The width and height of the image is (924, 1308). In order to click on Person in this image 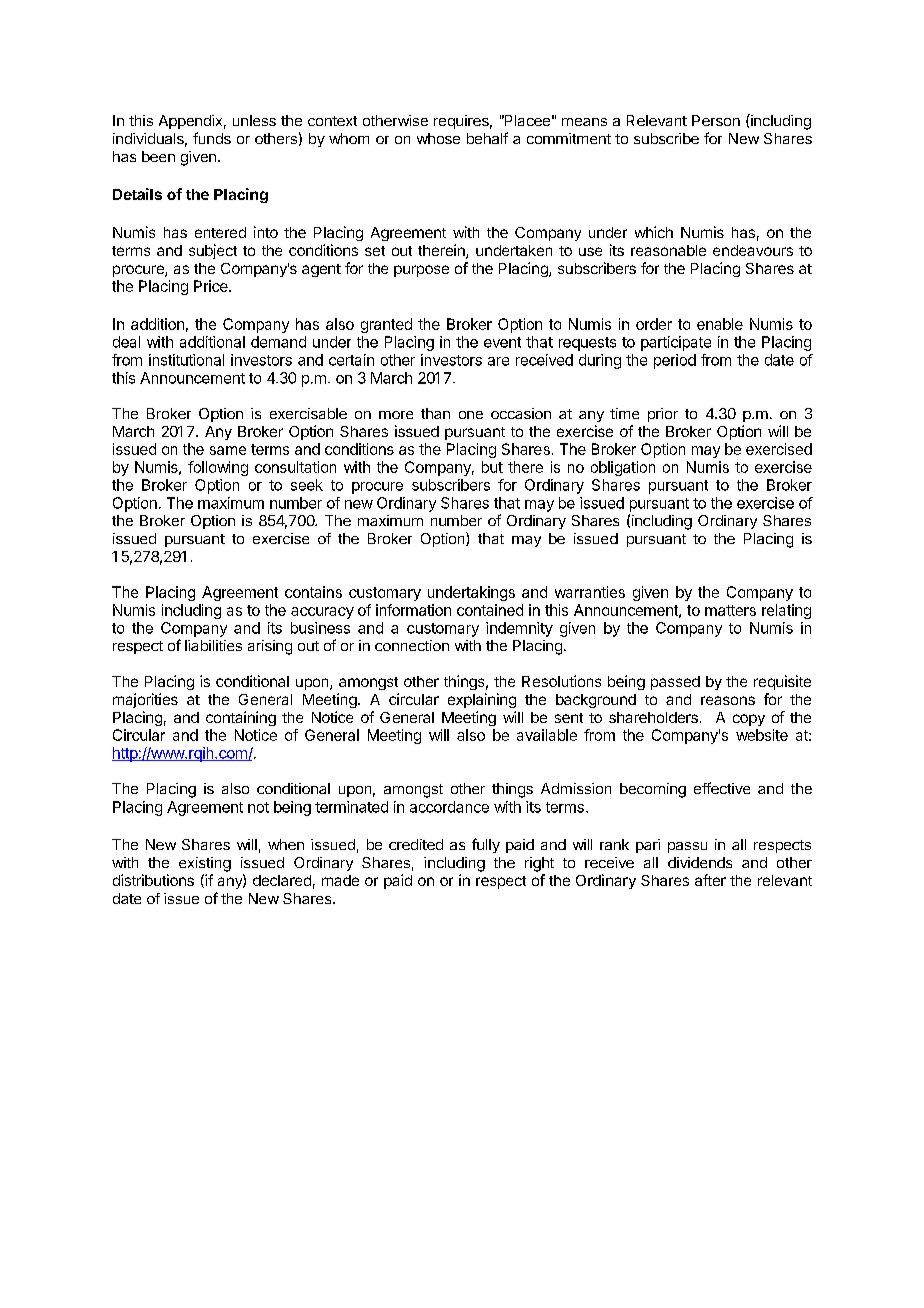, I will do `click(716, 120)`.
